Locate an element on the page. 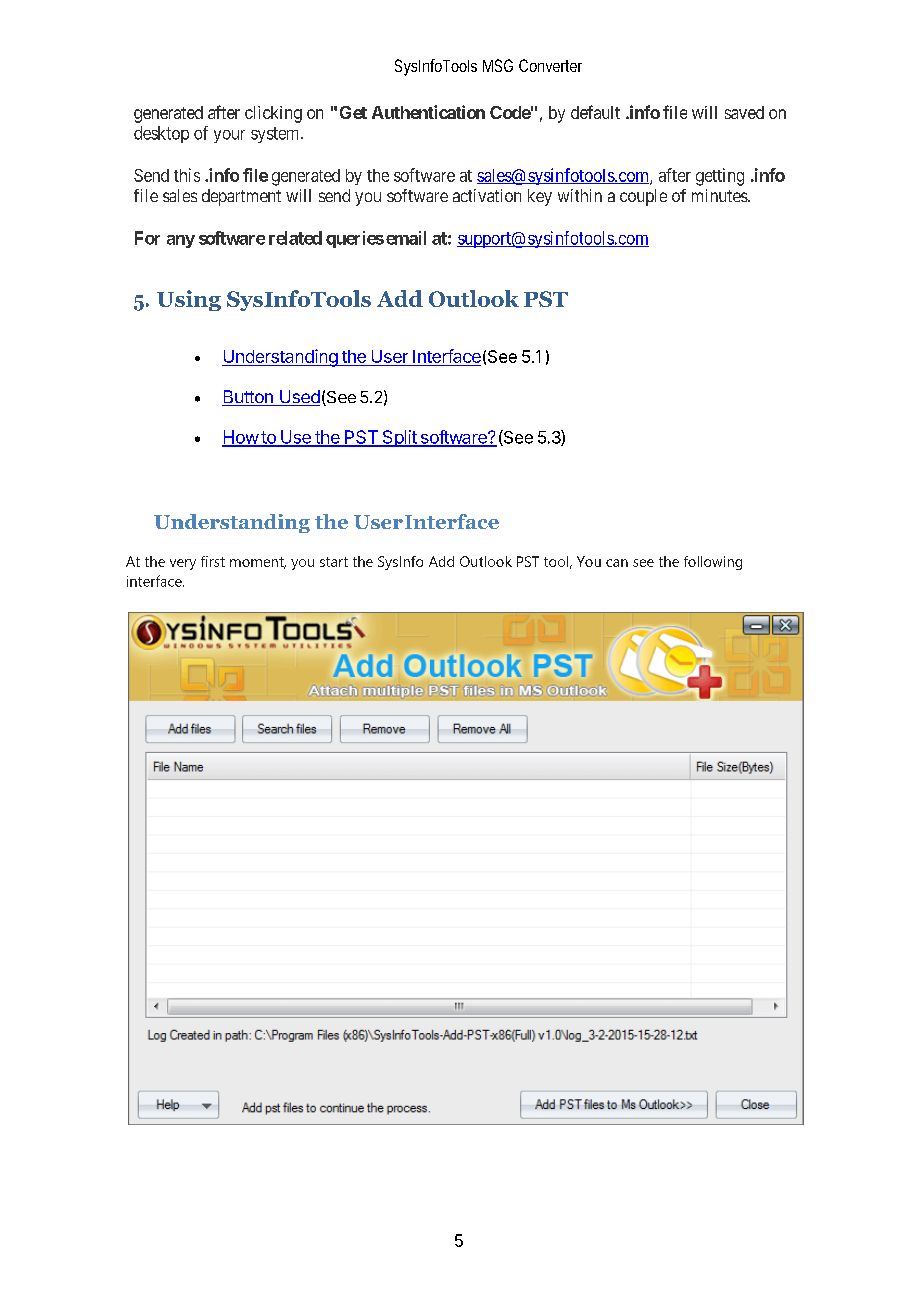 This image has width=924, height=1307. first is located at coordinates (213, 561).
